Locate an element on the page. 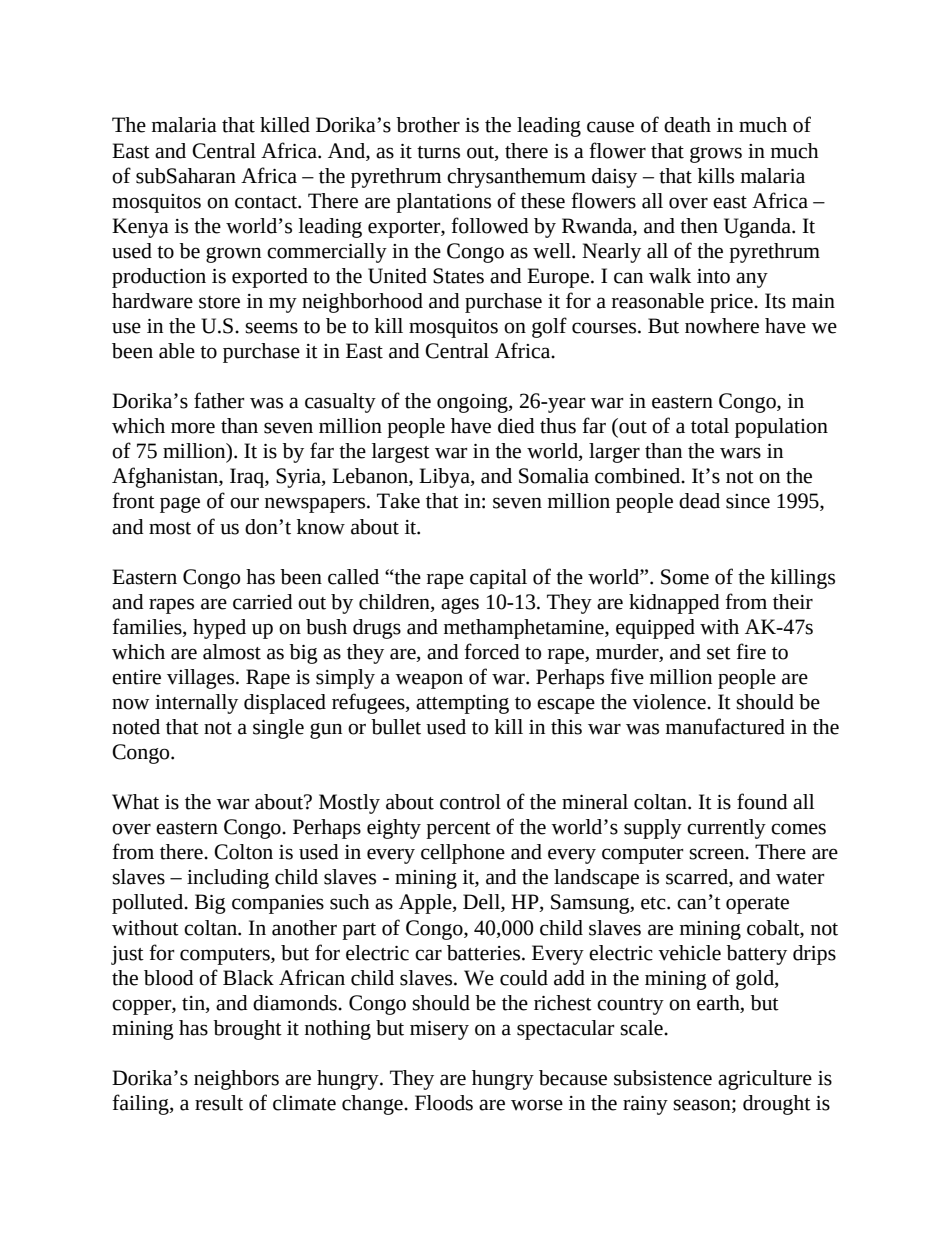 The image size is (952, 1233). grows is located at coordinates (716, 155).
